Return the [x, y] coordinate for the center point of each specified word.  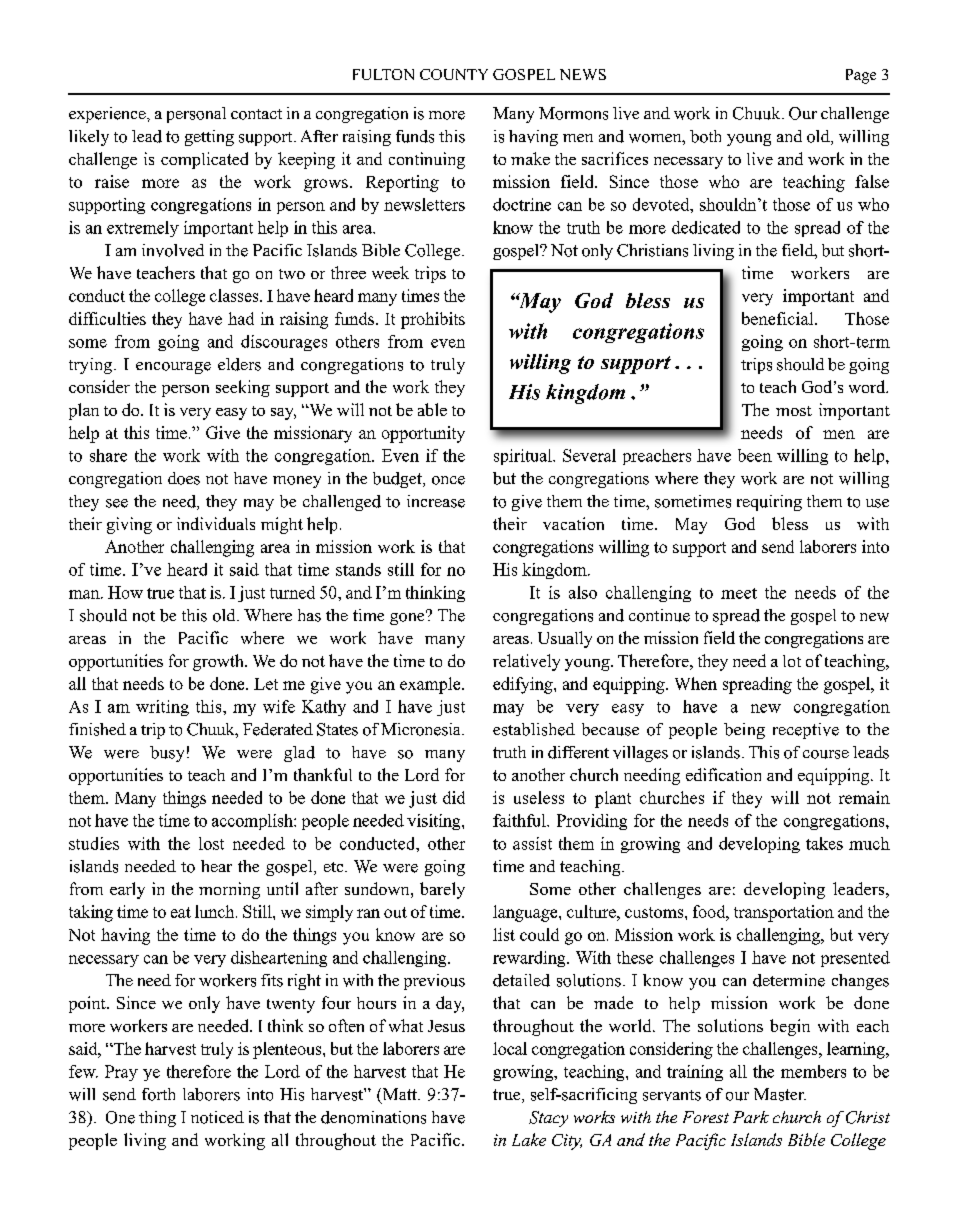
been [755, 455]
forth [158, 1094]
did [454, 797]
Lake [529, 1139]
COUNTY [454, 74]
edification [723, 774]
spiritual [524, 457]
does [184, 478]
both [705, 136]
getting [209, 138]
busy [167, 754]
